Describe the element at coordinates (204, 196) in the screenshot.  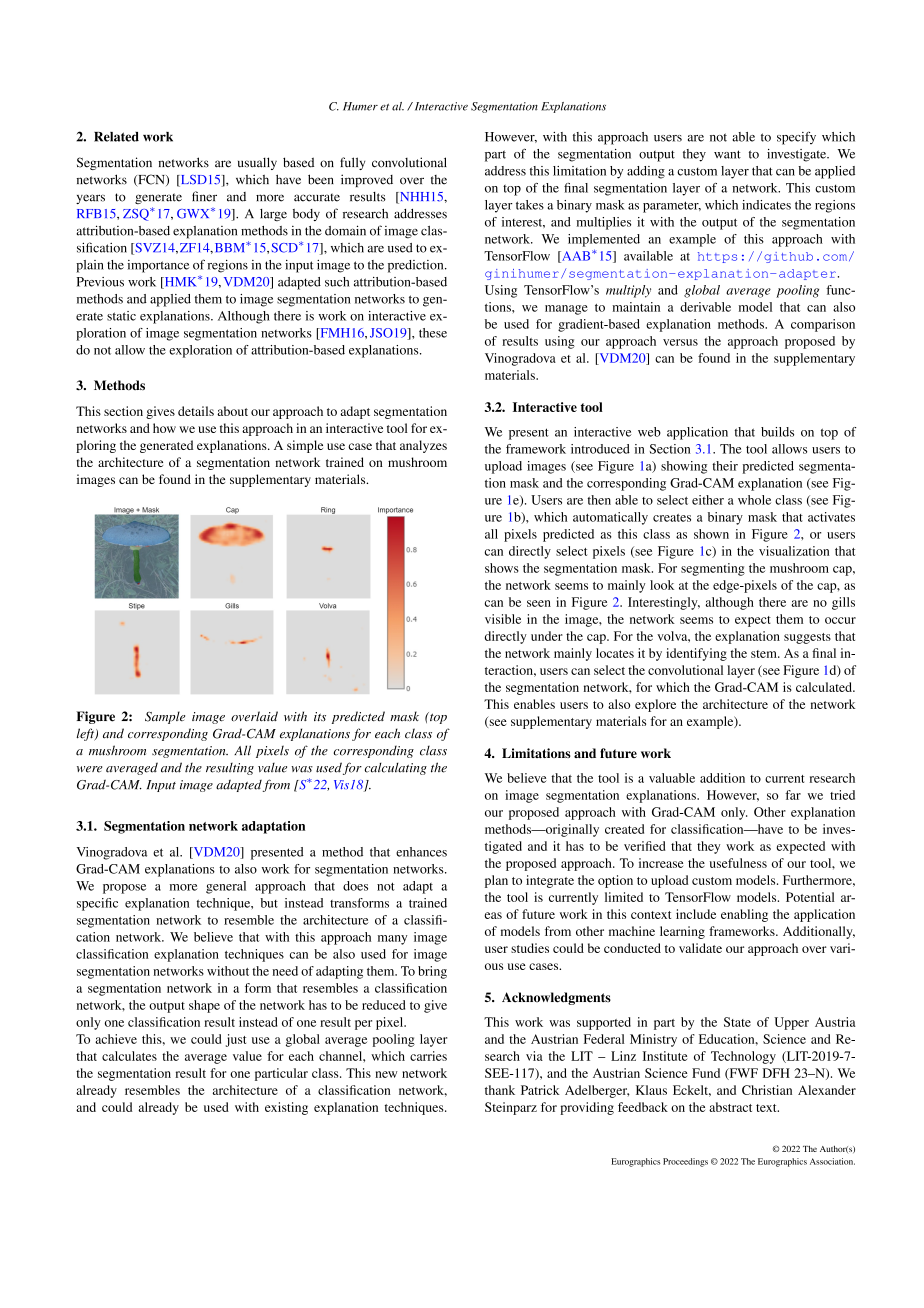
I see `finer` at that location.
